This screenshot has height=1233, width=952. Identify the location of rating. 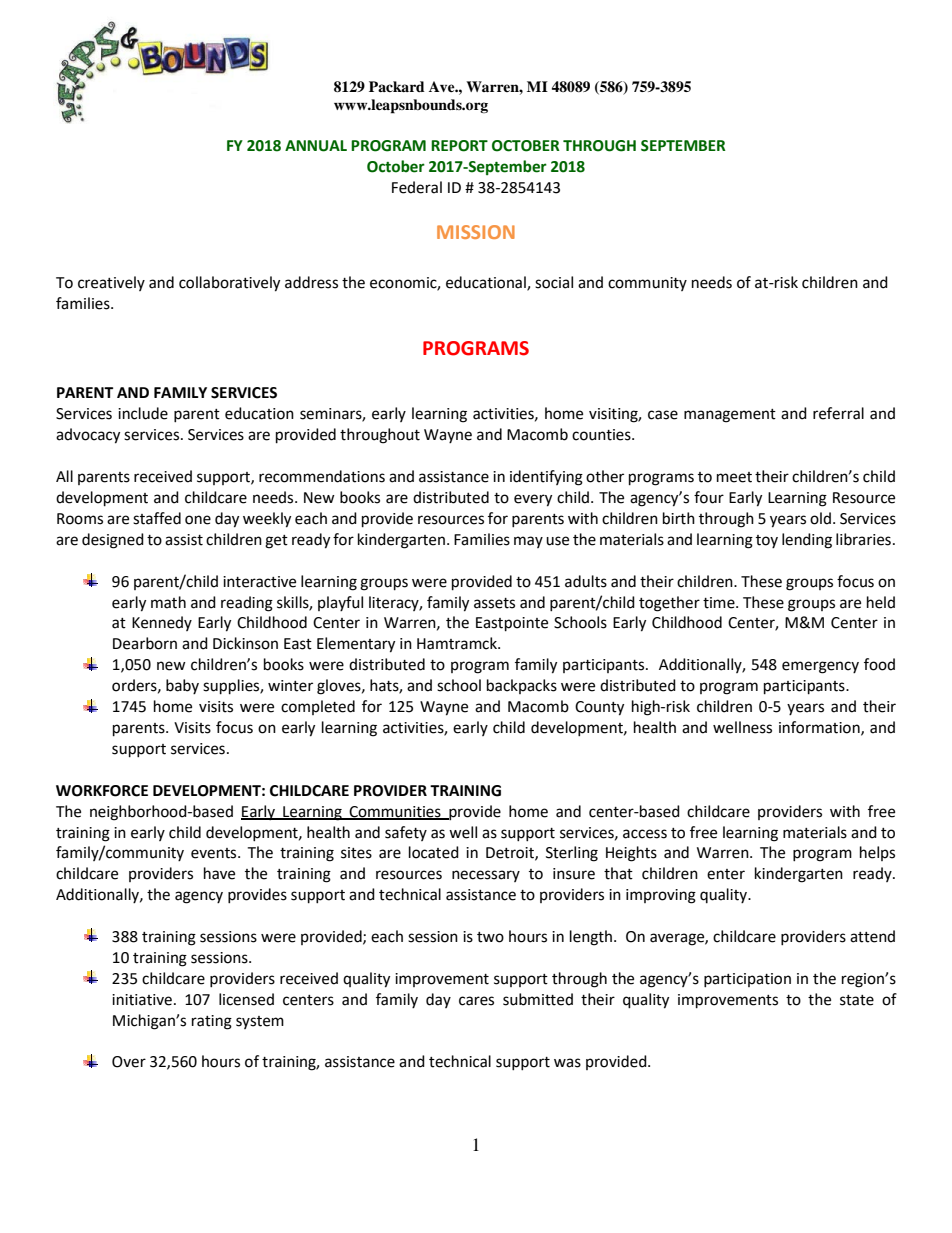
(212, 1022).
